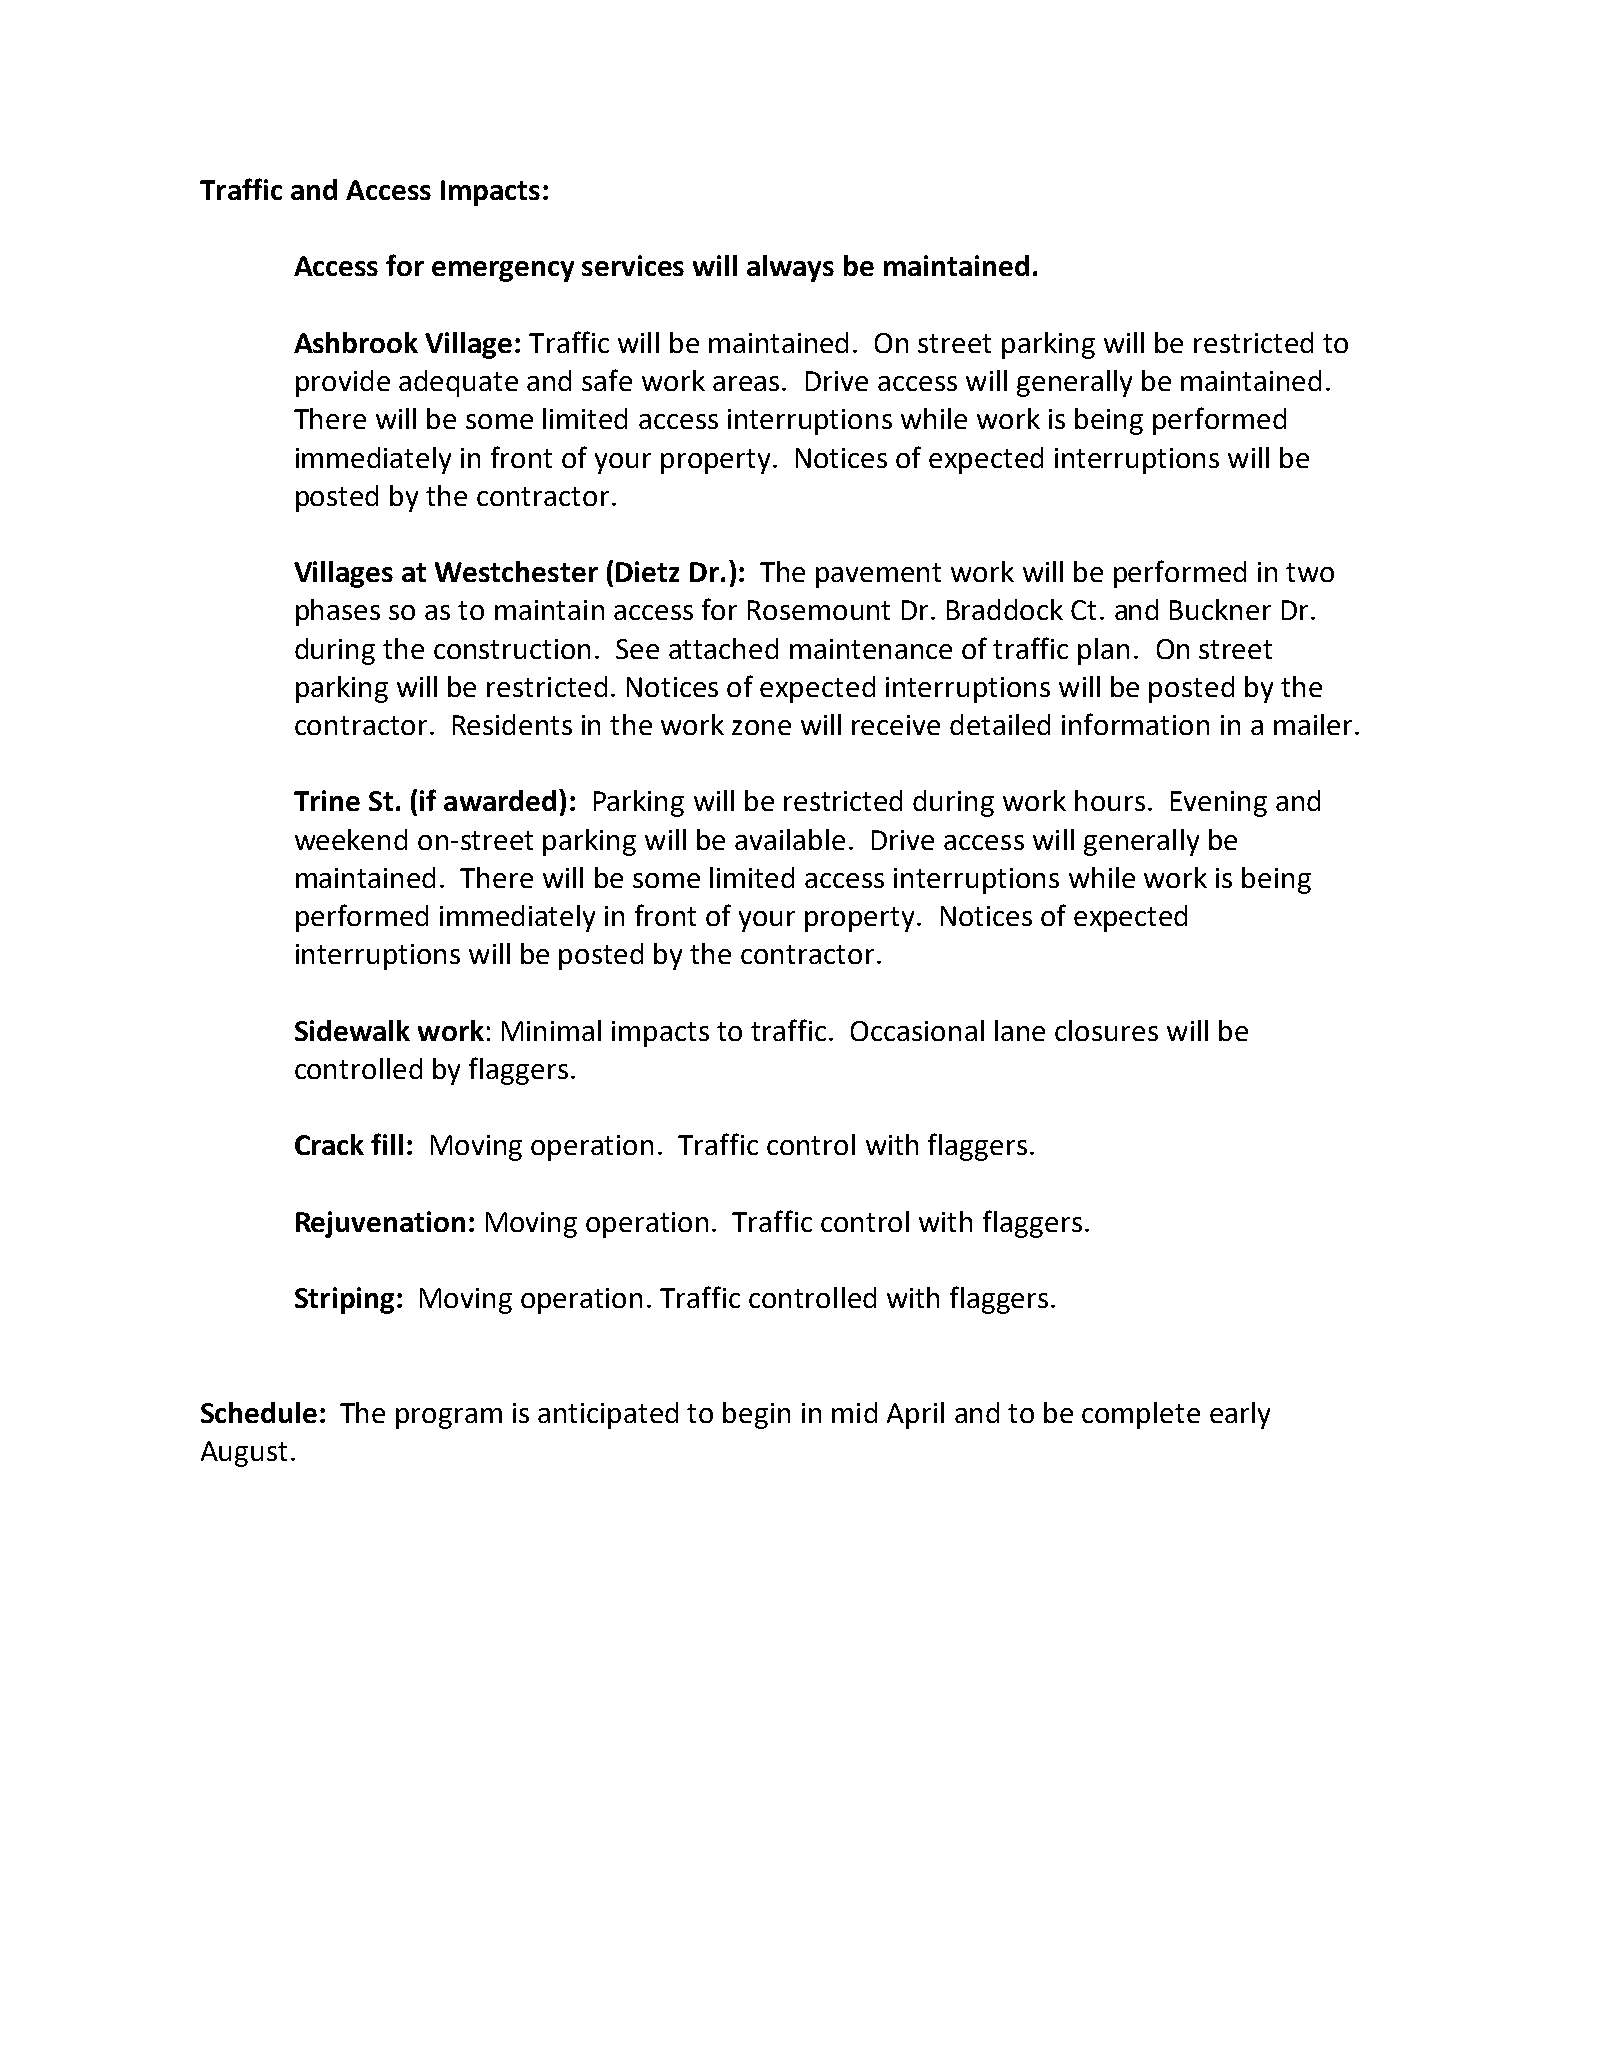 This page has height=2066, width=1597. What do you see at coordinates (746, 383) in the page?
I see `areas` at bounding box center [746, 383].
